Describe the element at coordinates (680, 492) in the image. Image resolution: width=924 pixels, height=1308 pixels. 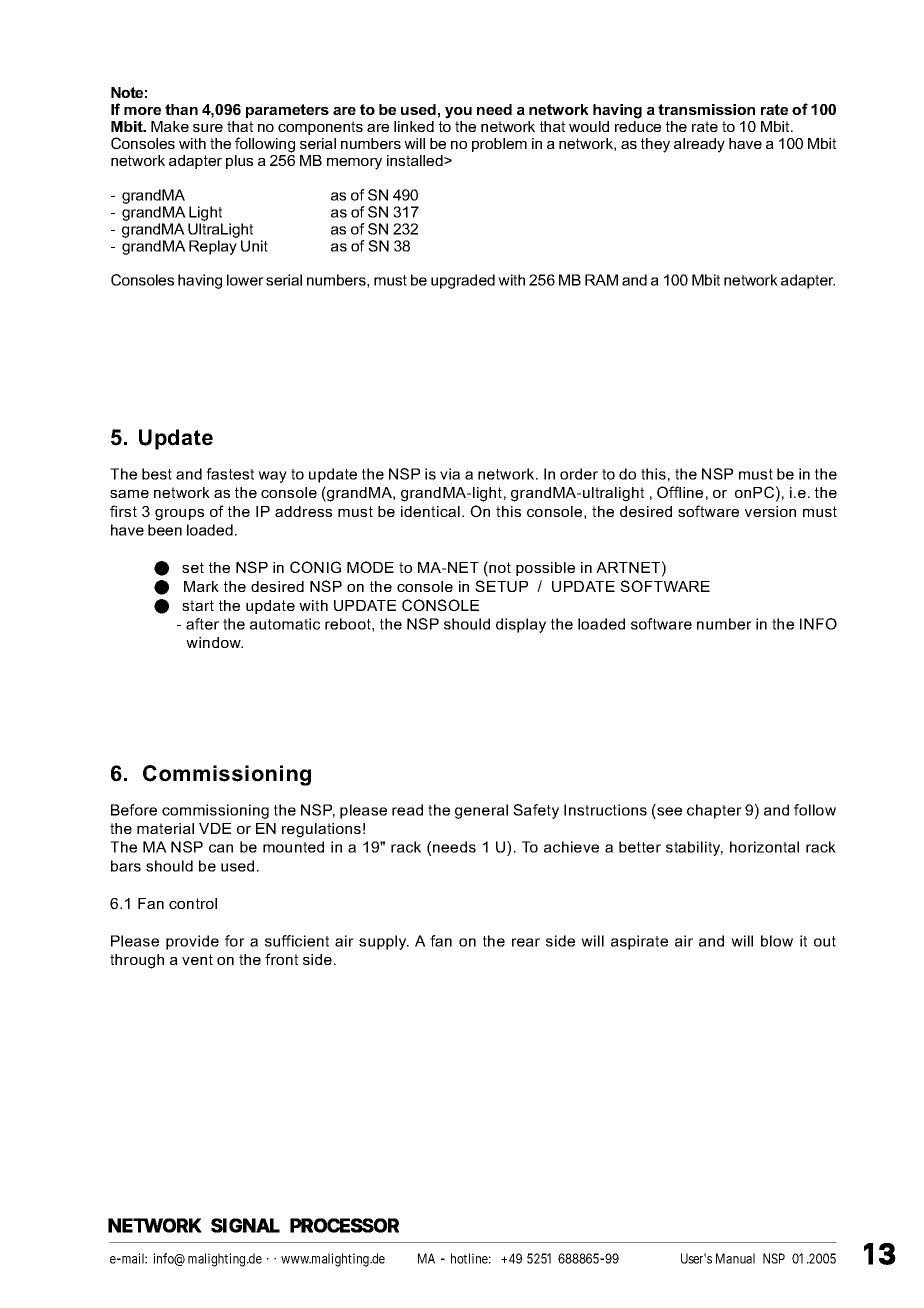
I see `Offline` at that location.
